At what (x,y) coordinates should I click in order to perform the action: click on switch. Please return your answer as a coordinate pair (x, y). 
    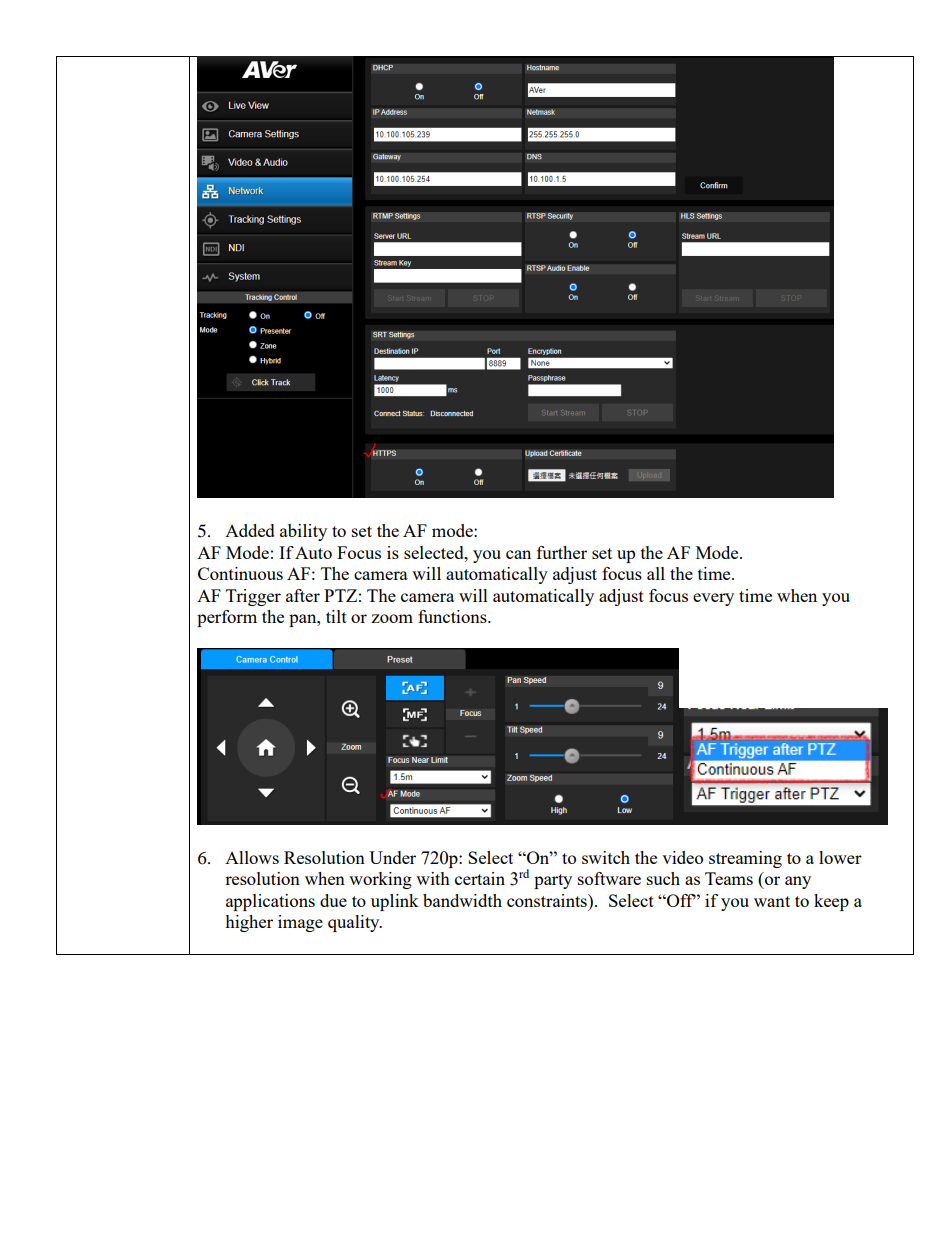
    Looking at the image, I should click on (606, 857).
